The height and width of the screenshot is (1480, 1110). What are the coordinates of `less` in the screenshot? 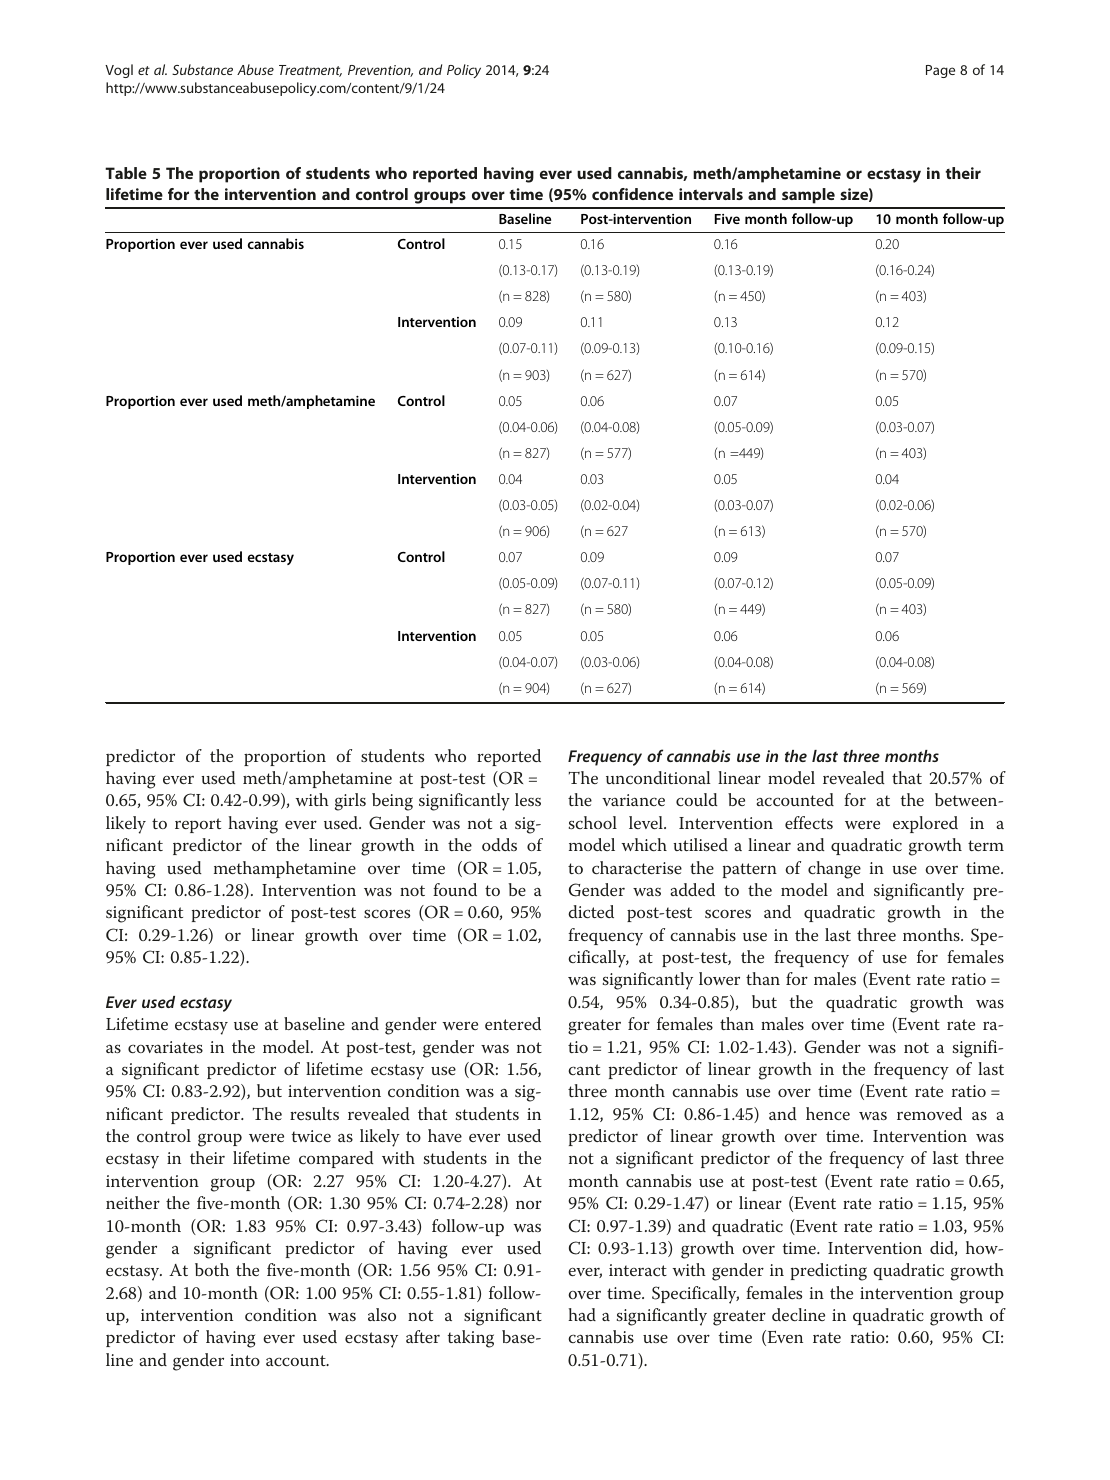 It's located at (528, 799).
